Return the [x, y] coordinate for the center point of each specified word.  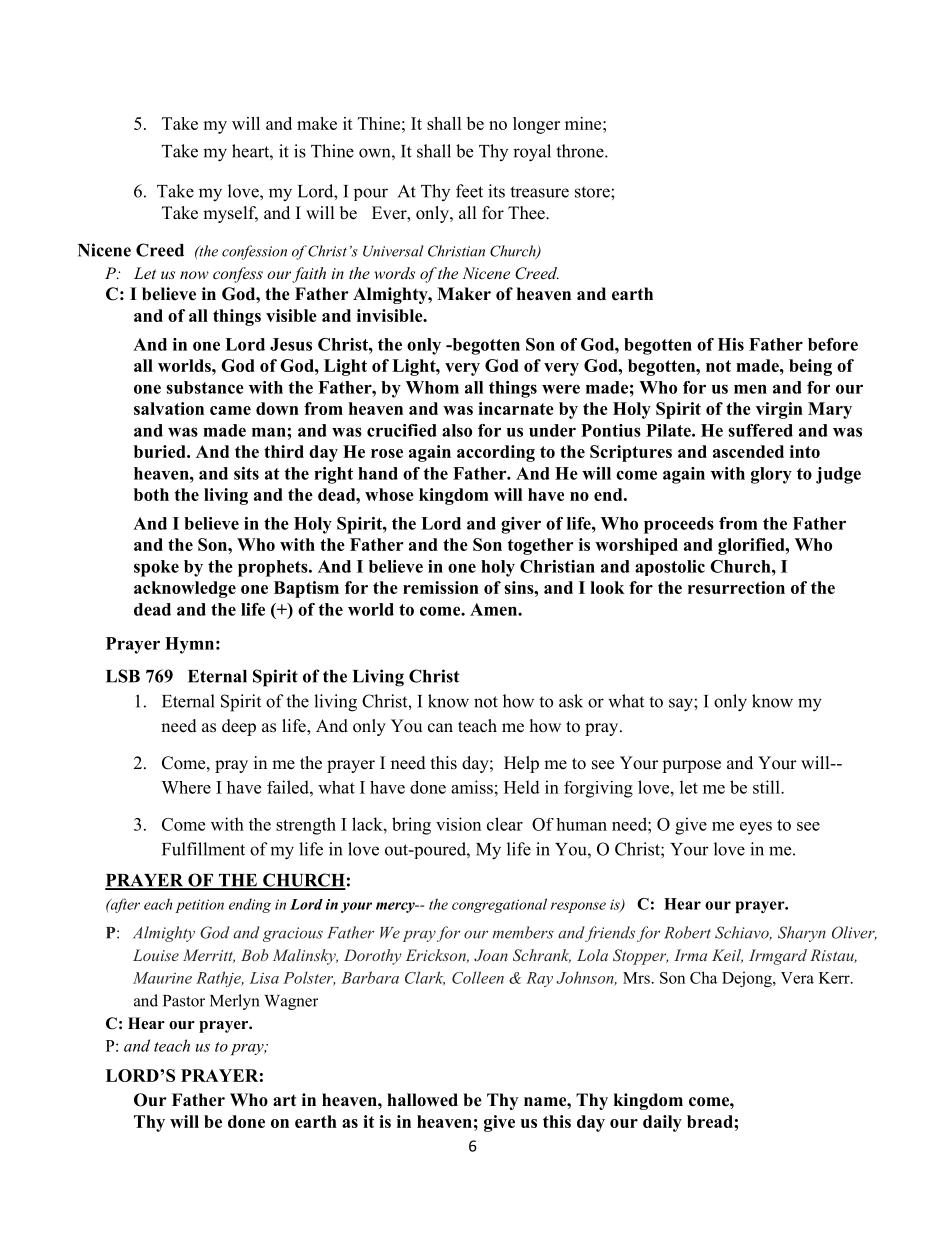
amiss [472, 787]
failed [289, 787]
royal [532, 153]
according [496, 453]
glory [771, 475]
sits [246, 473]
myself [230, 214]
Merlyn [235, 1002]
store [593, 192]
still [767, 787]
